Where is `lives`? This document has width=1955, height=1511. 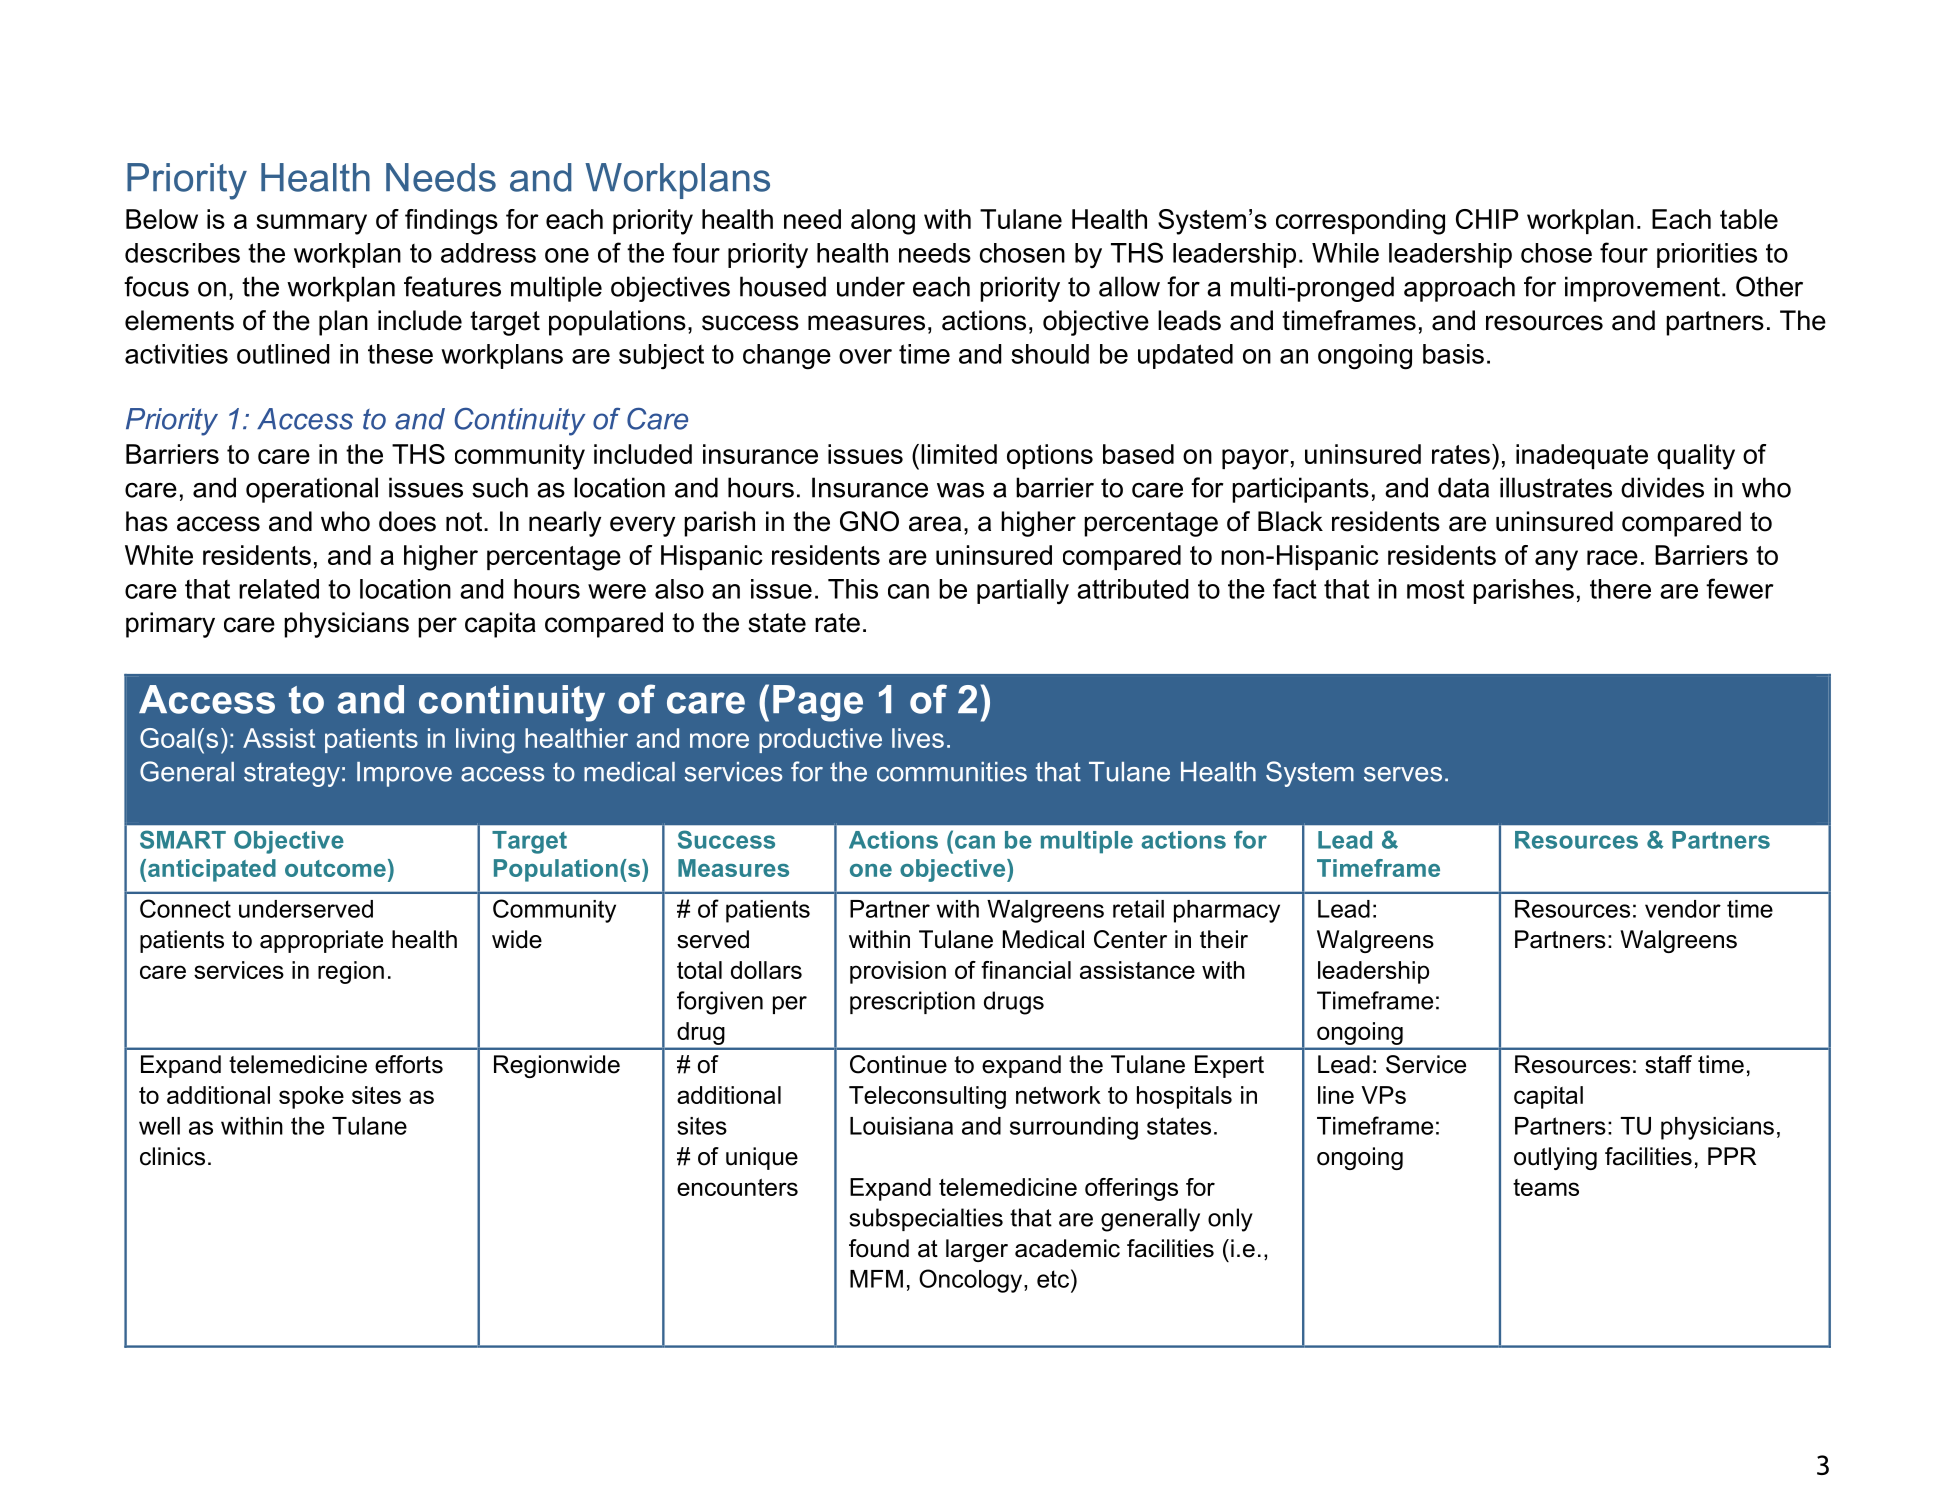 lives is located at coordinates (918, 738).
